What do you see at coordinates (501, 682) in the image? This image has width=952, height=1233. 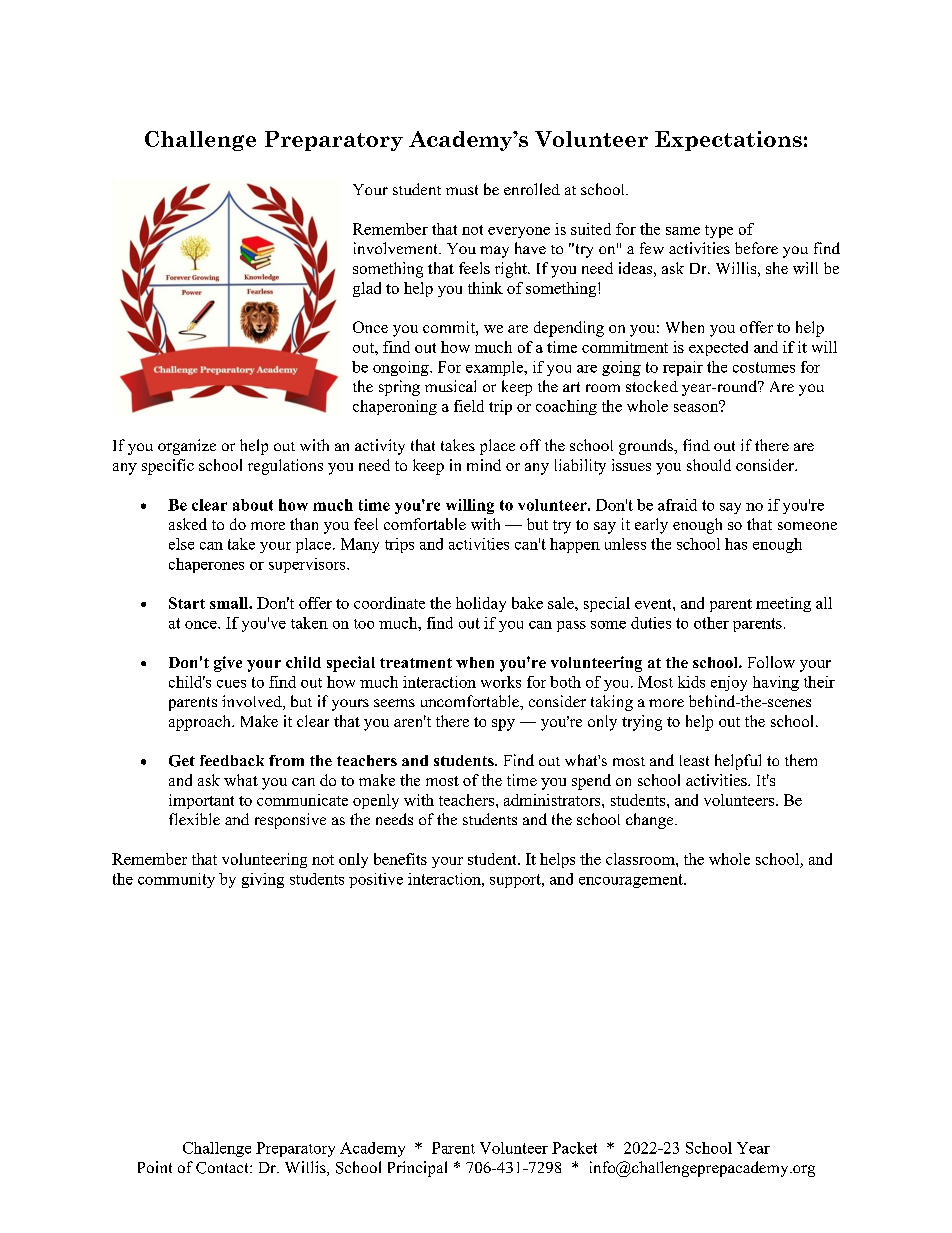 I see `works` at bounding box center [501, 682].
